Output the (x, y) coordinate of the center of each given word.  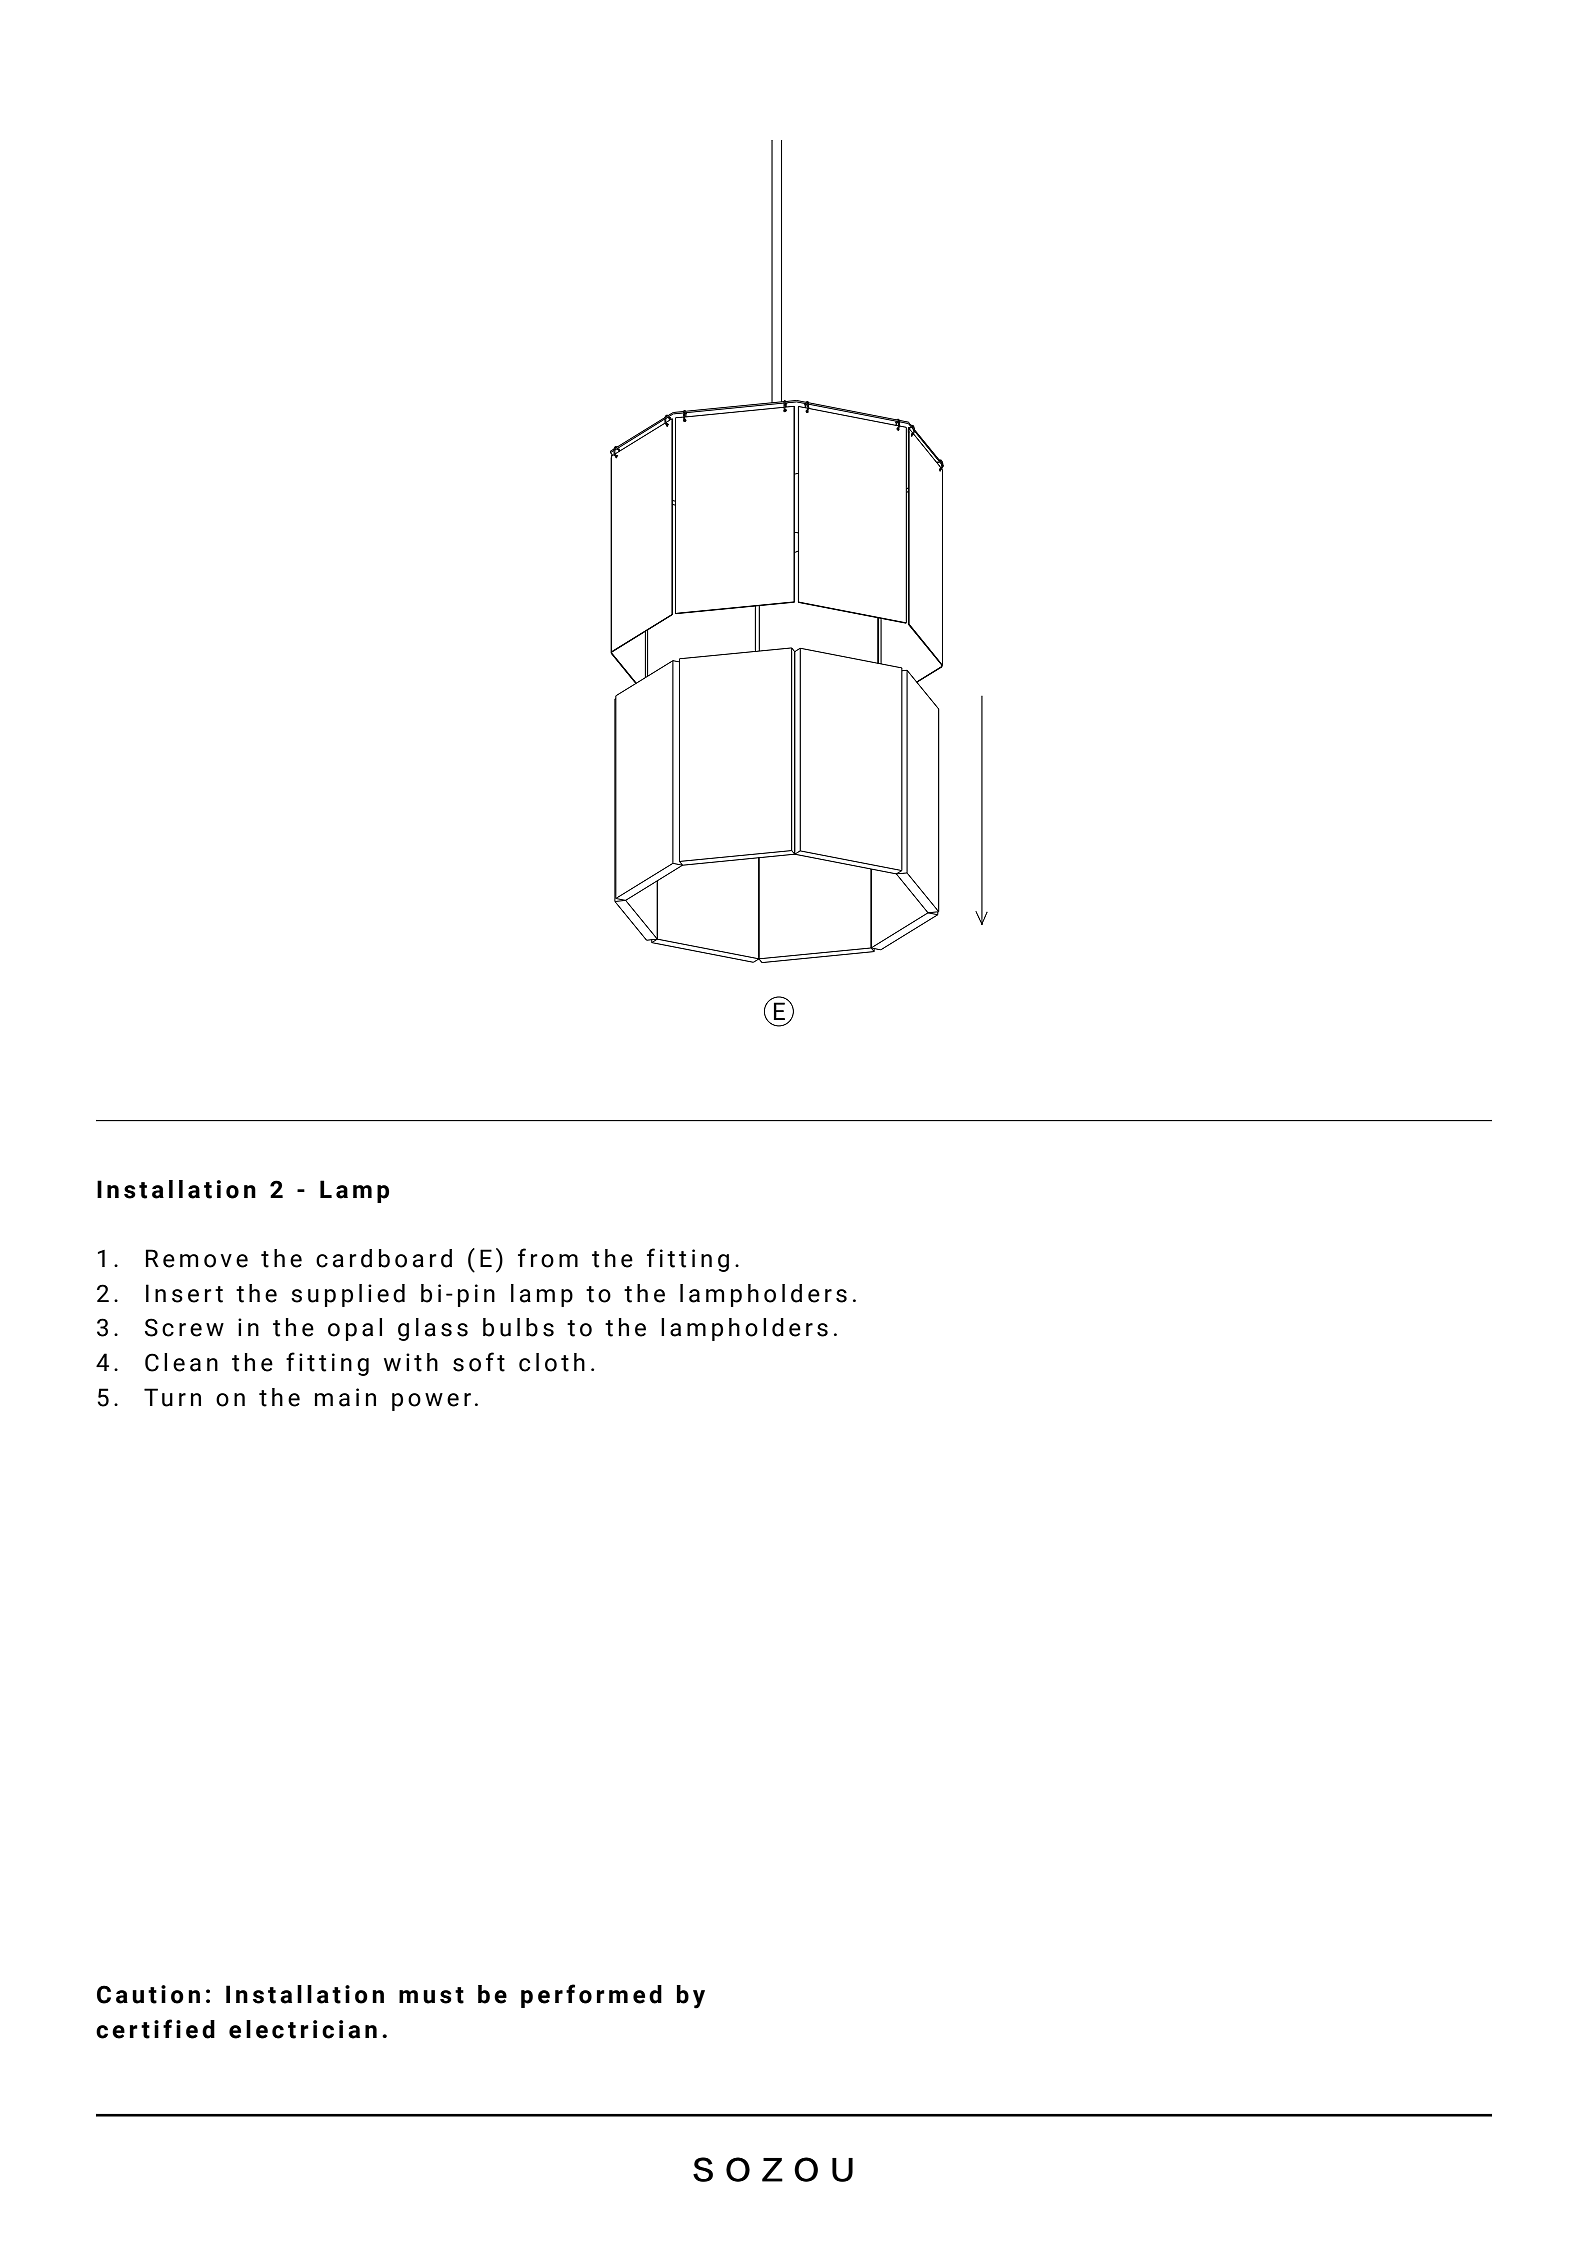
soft (479, 1362)
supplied (348, 1295)
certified (155, 2029)
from (548, 1258)
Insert (184, 1293)
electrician (303, 2029)
